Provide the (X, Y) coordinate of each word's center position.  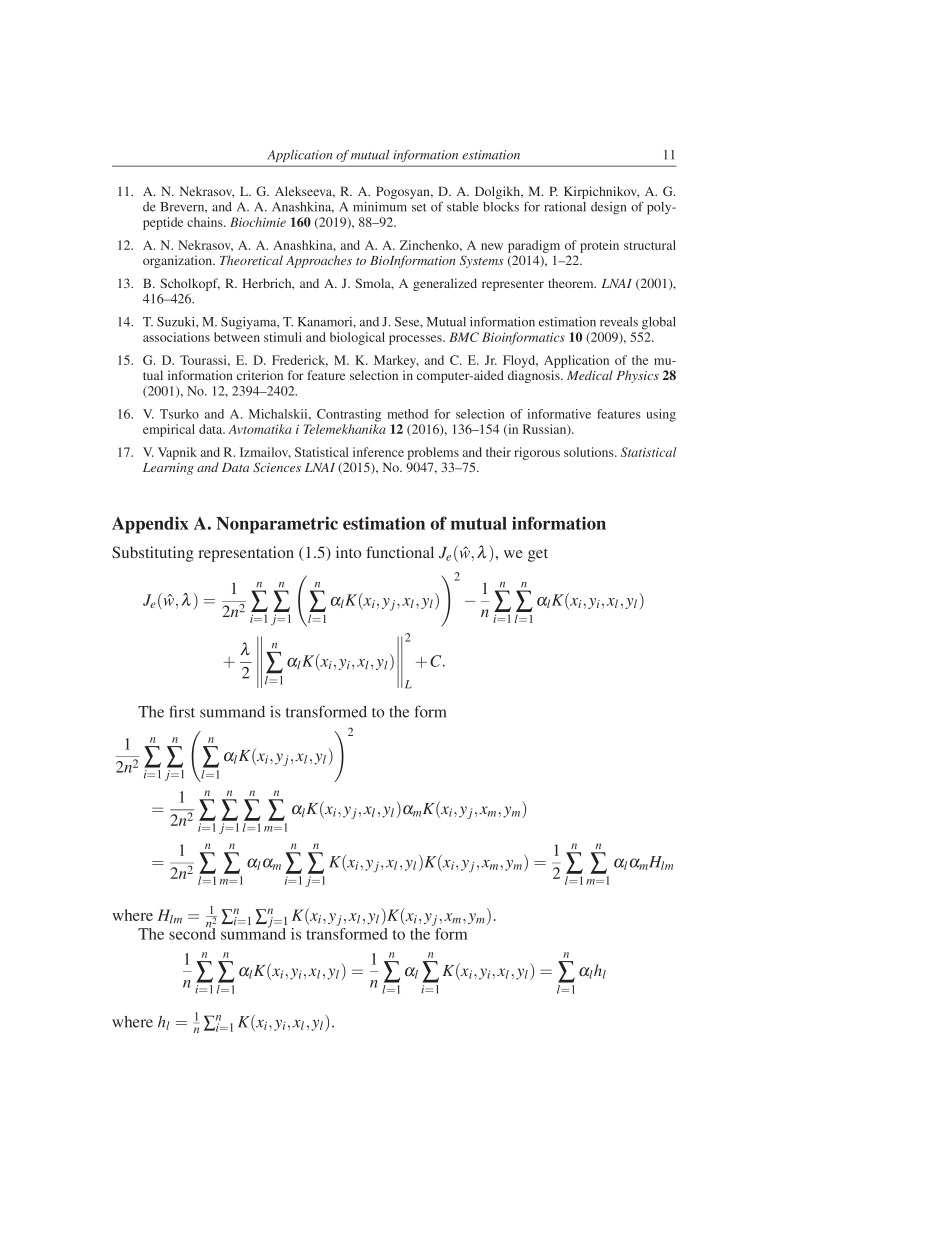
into (348, 552)
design (608, 208)
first (182, 711)
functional (400, 552)
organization (179, 261)
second (192, 933)
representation (246, 554)
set (419, 207)
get (538, 555)
